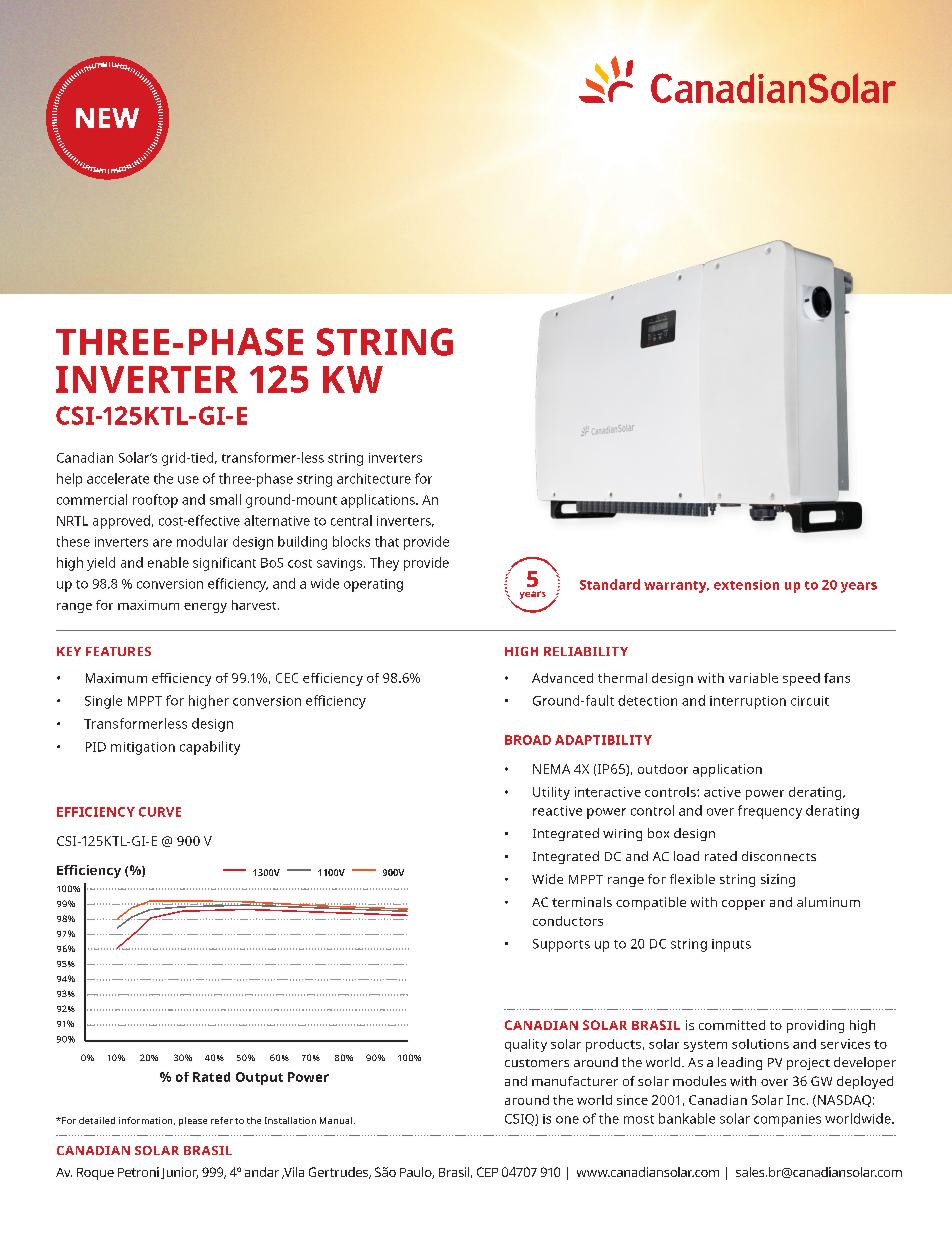 The width and height of the image is (952, 1233). Describe the element at coordinates (787, 1120) in the image. I see `companies` at that location.
